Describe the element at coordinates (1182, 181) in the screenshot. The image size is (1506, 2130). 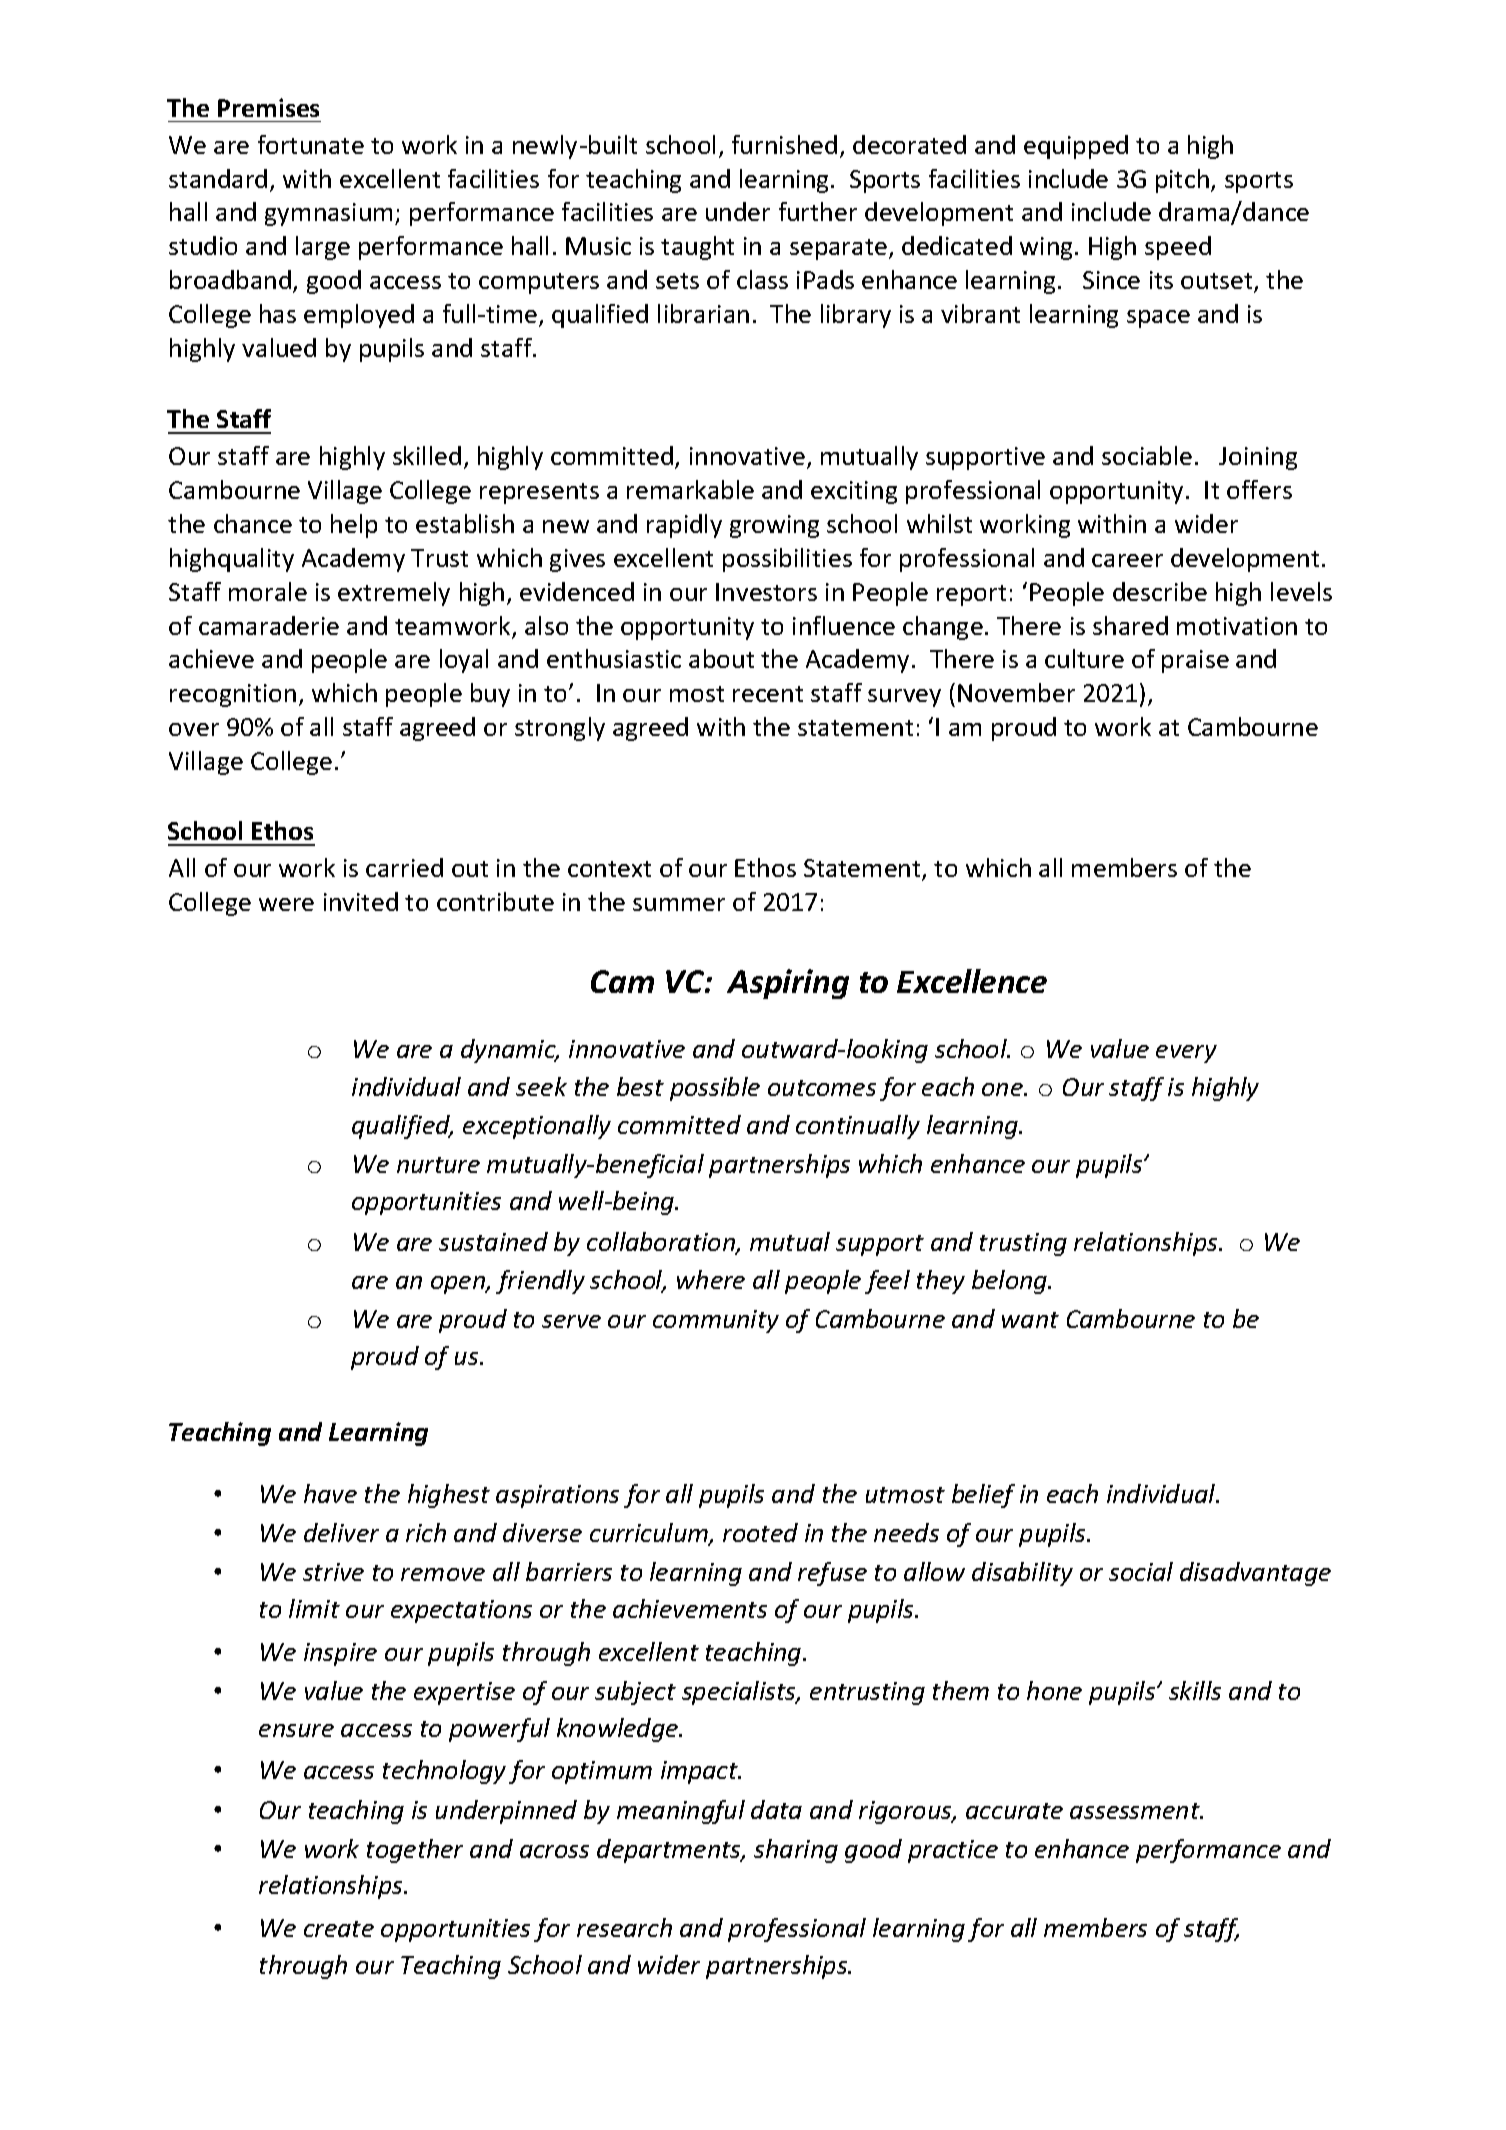
I see `pitch` at that location.
